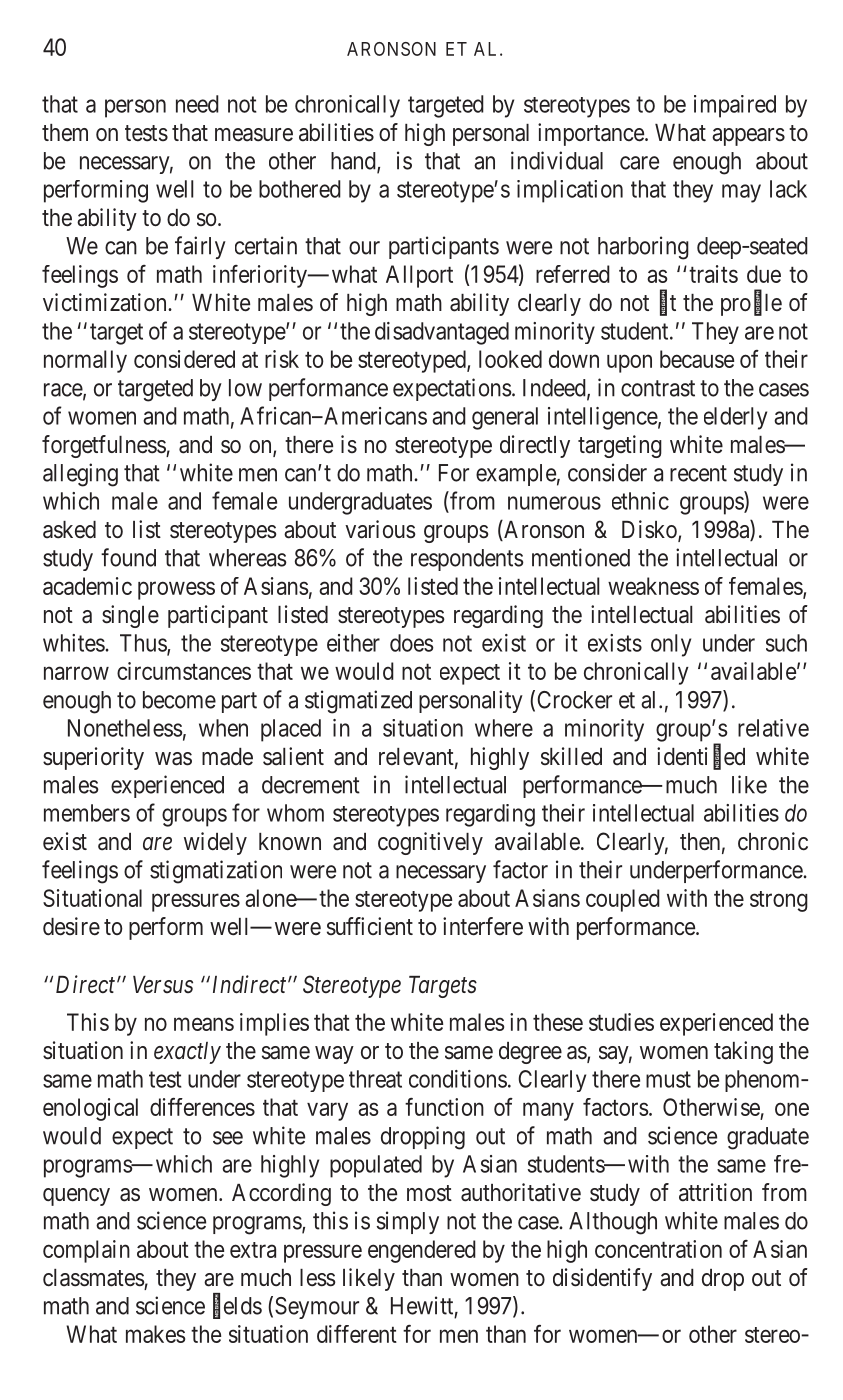 The image size is (843, 1400). What do you see at coordinates (748, 137) in the screenshot?
I see `appears` at bounding box center [748, 137].
